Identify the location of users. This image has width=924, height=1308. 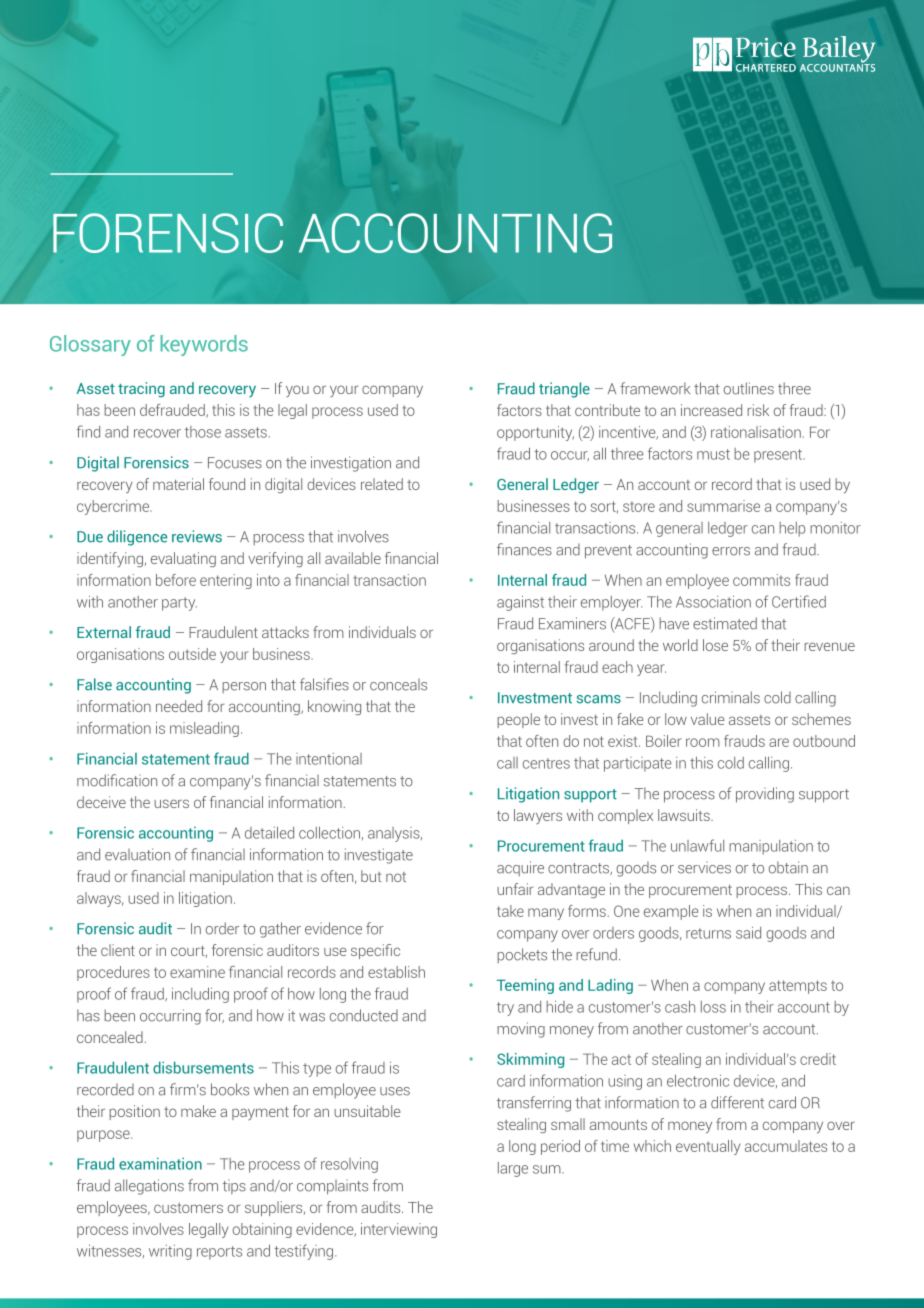
(171, 803).
